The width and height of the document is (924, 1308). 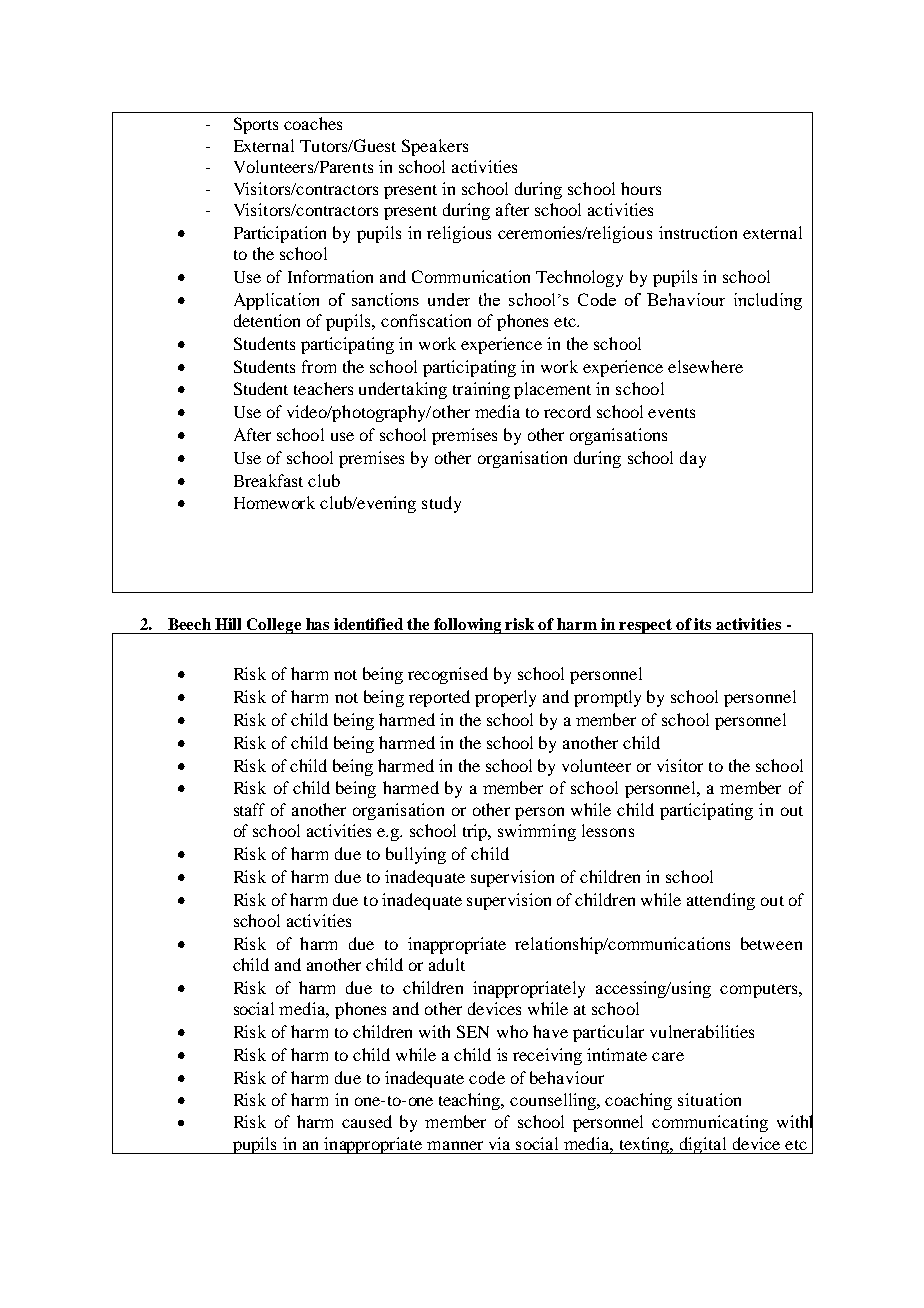 I want to click on its, so click(x=702, y=624).
